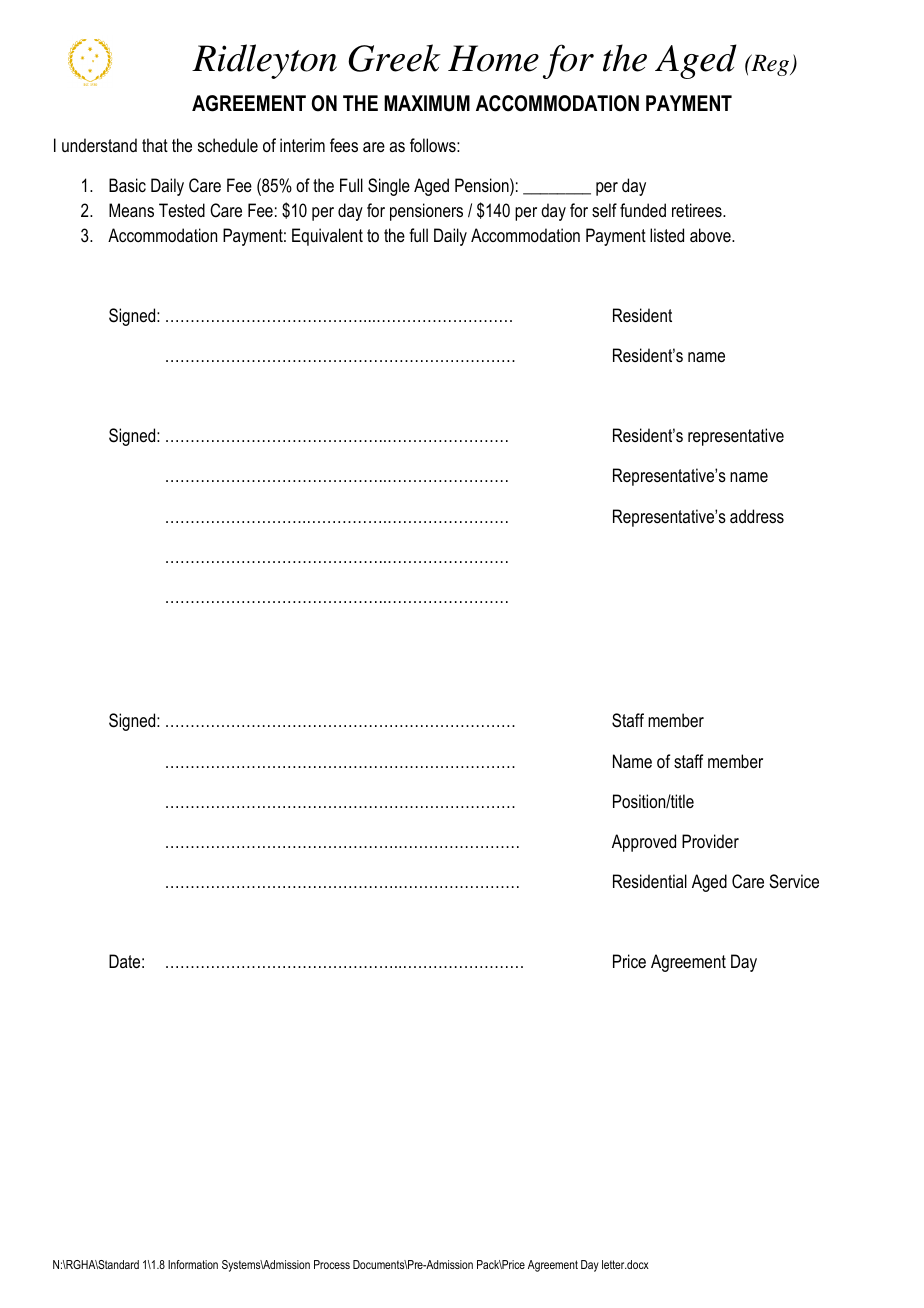 This document has width=924, height=1308. What do you see at coordinates (193, 1264) in the document?
I see `Information` at bounding box center [193, 1264].
